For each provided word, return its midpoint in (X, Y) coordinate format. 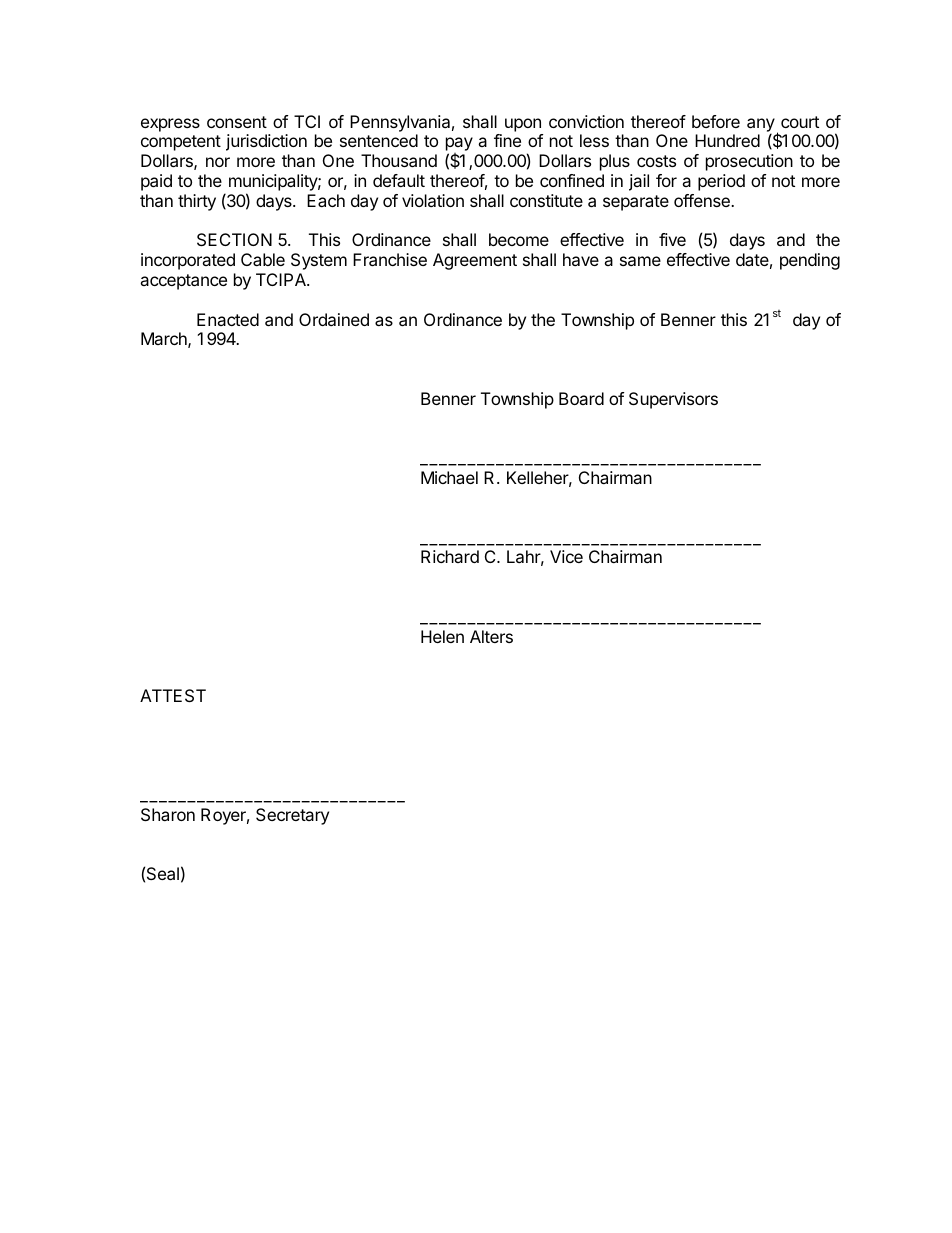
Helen (442, 636)
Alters (491, 636)
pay (459, 145)
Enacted (228, 319)
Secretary (292, 816)
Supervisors (673, 400)
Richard (450, 556)
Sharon (168, 814)
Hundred (727, 140)
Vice (566, 556)
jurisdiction (266, 142)
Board (581, 398)
